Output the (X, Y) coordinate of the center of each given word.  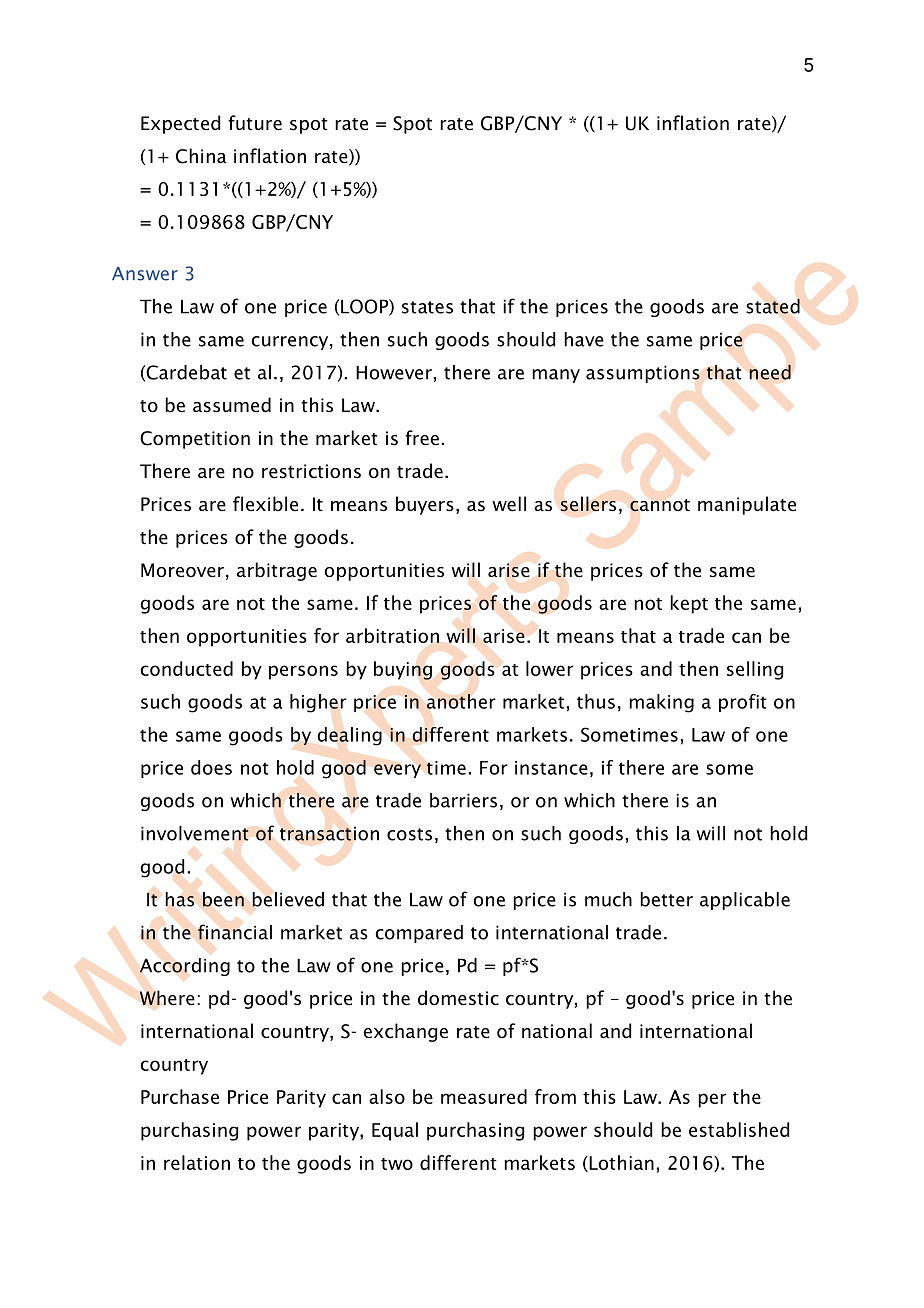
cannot (660, 505)
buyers (425, 505)
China (201, 156)
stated (773, 306)
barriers (463, 800)
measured (484, 1096)
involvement (195, 833)
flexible (265, 504)
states (427, 307)
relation (197, 1162)
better (666, 899)
